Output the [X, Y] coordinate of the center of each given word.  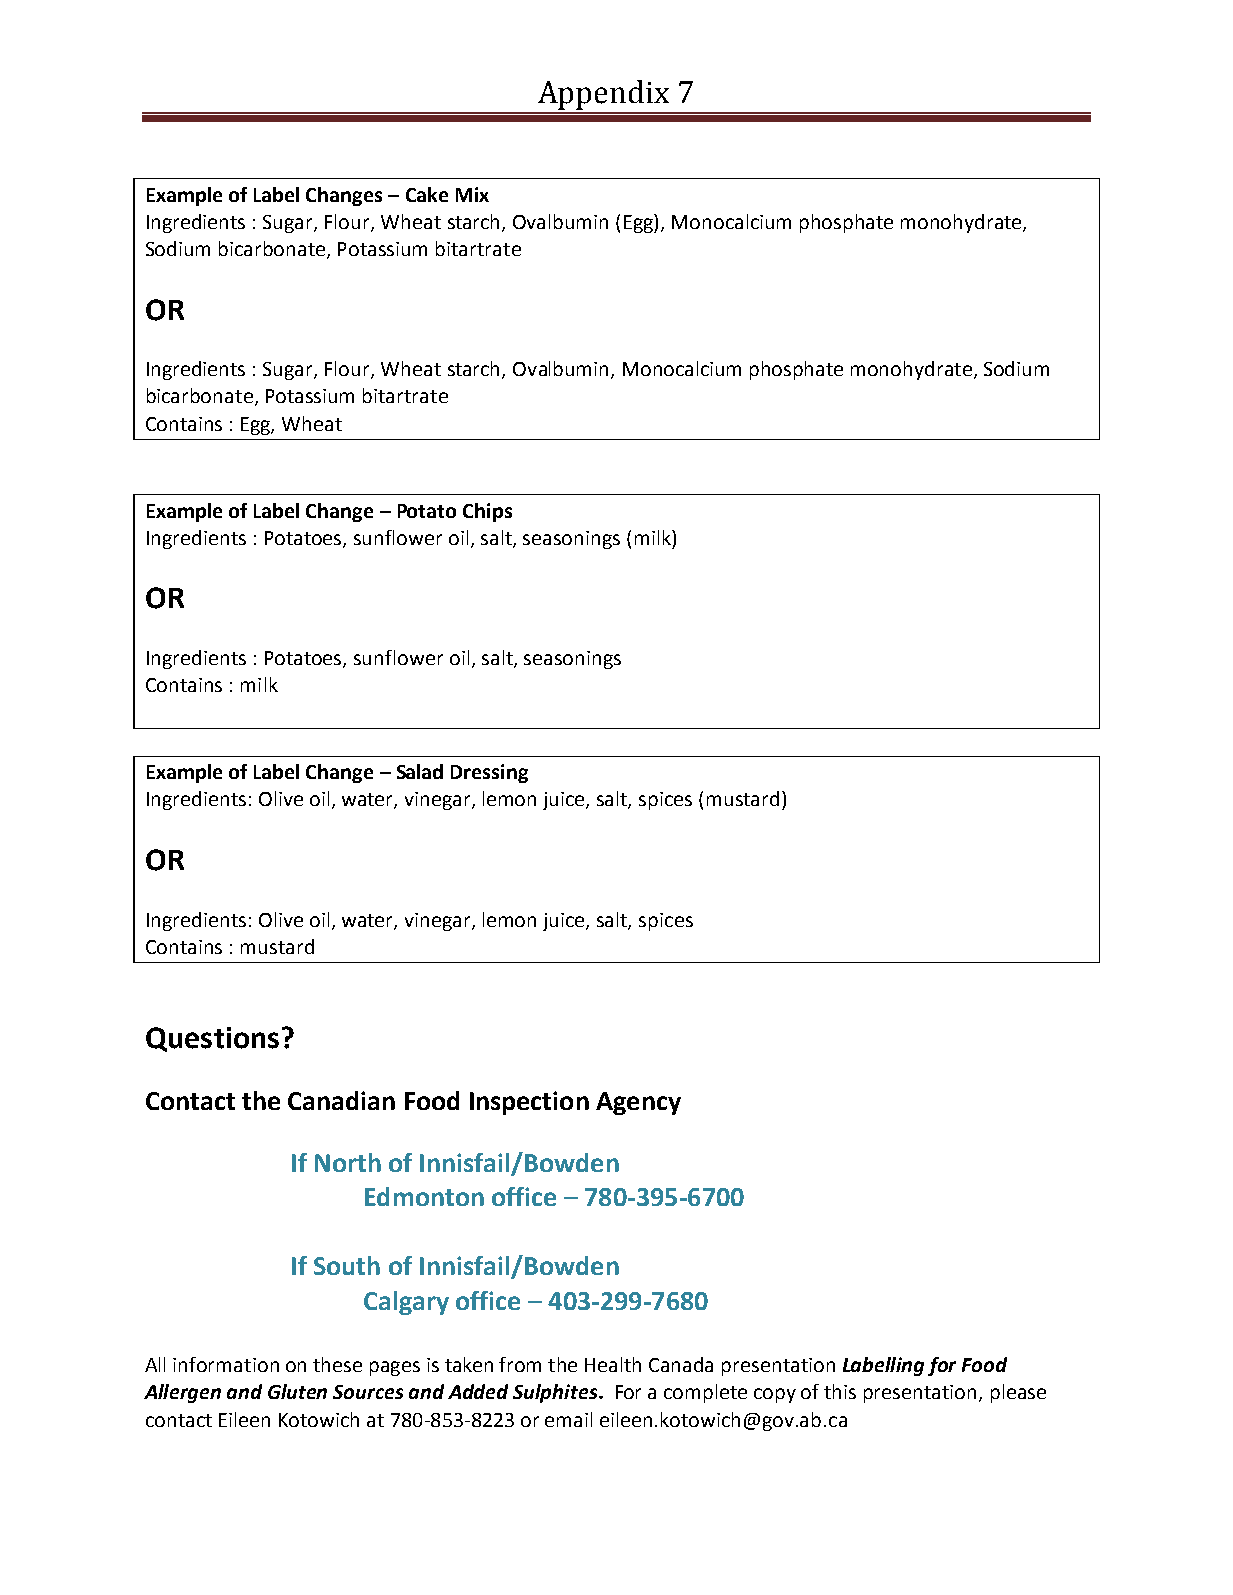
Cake [427, 194]
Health [613, 1364]
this [840, 1391]
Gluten [297, 1391]
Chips [487, 512]
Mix [472, 194]
